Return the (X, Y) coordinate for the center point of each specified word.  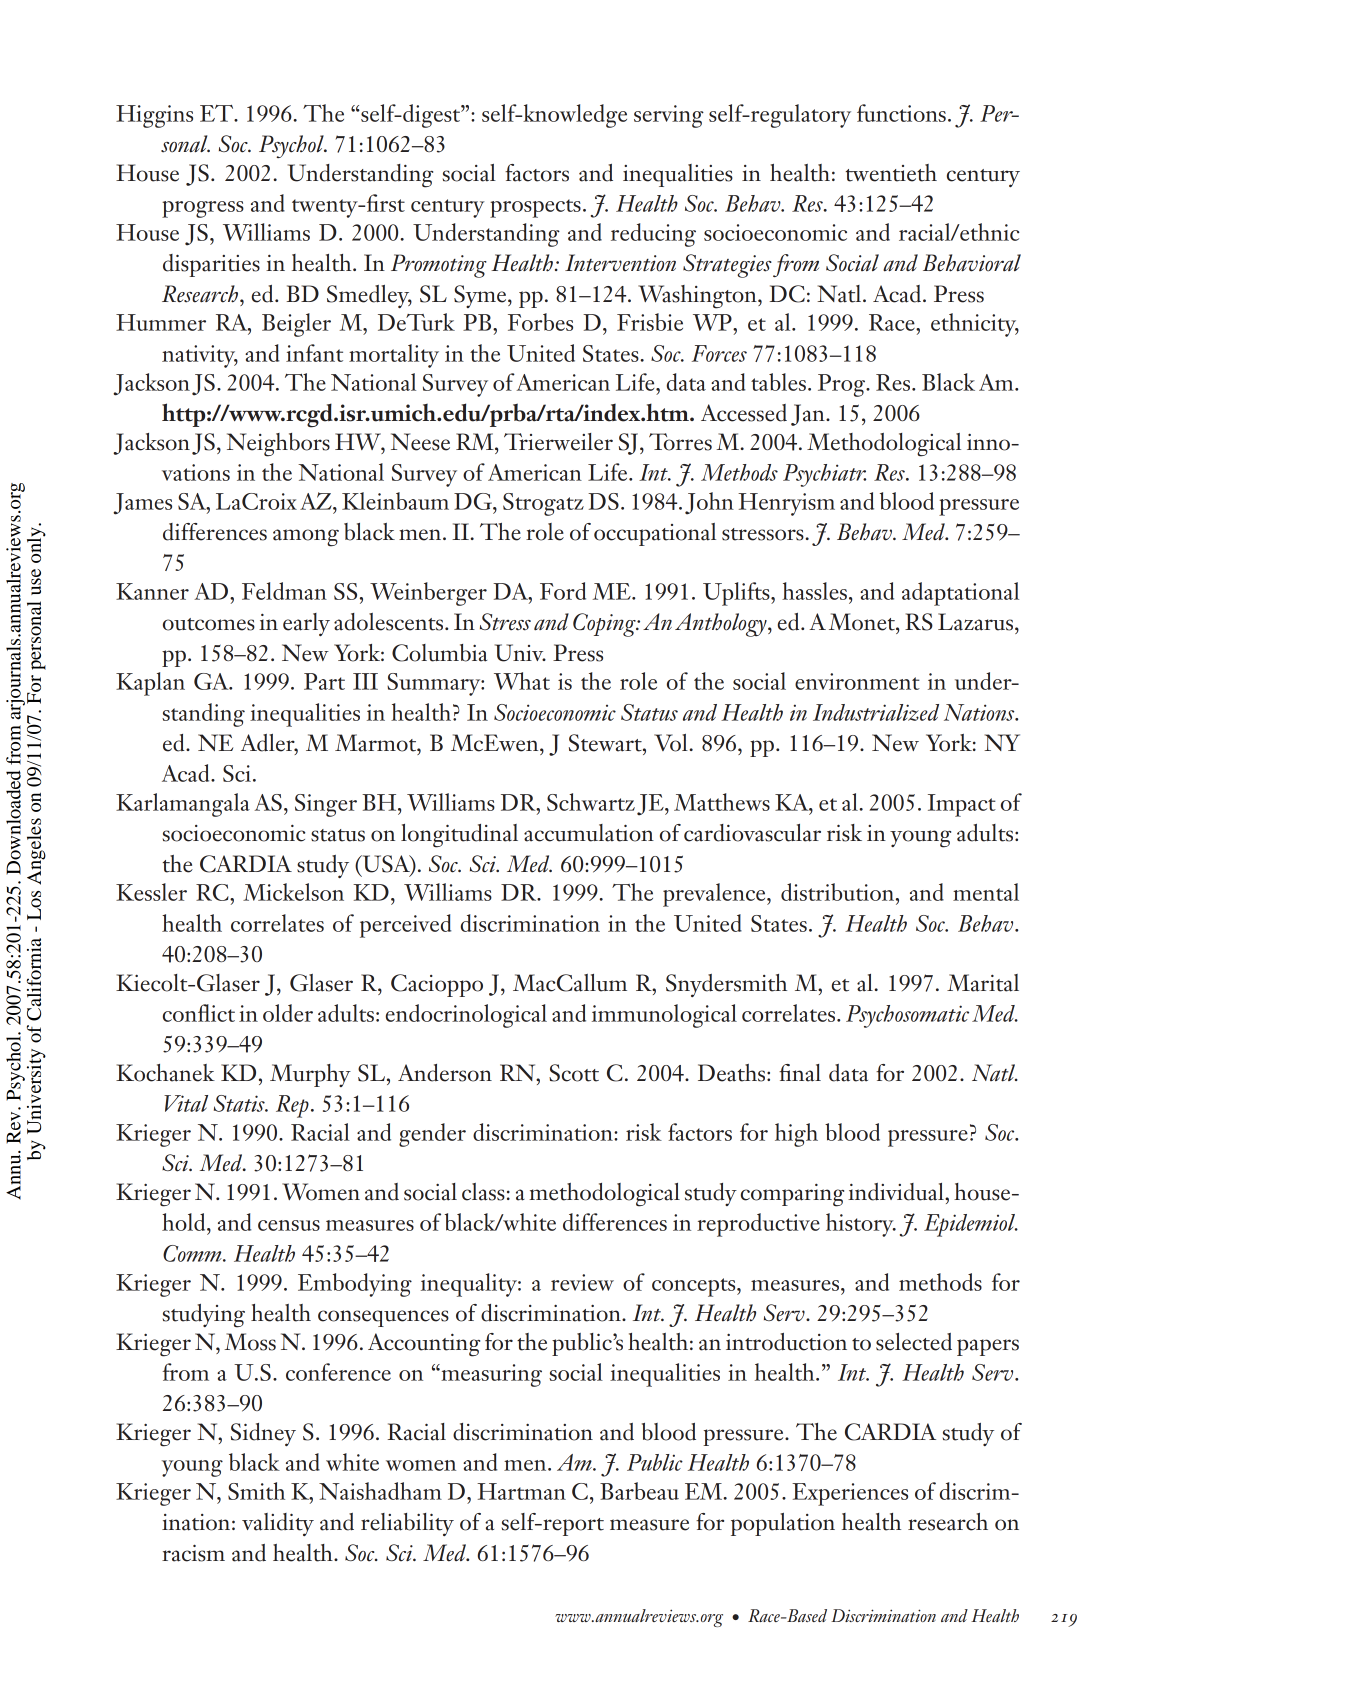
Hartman (521, 1491)
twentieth (891, 173)
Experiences (850, 1494)
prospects (535, 208)
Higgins (154, 116)
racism (193, 1553)
